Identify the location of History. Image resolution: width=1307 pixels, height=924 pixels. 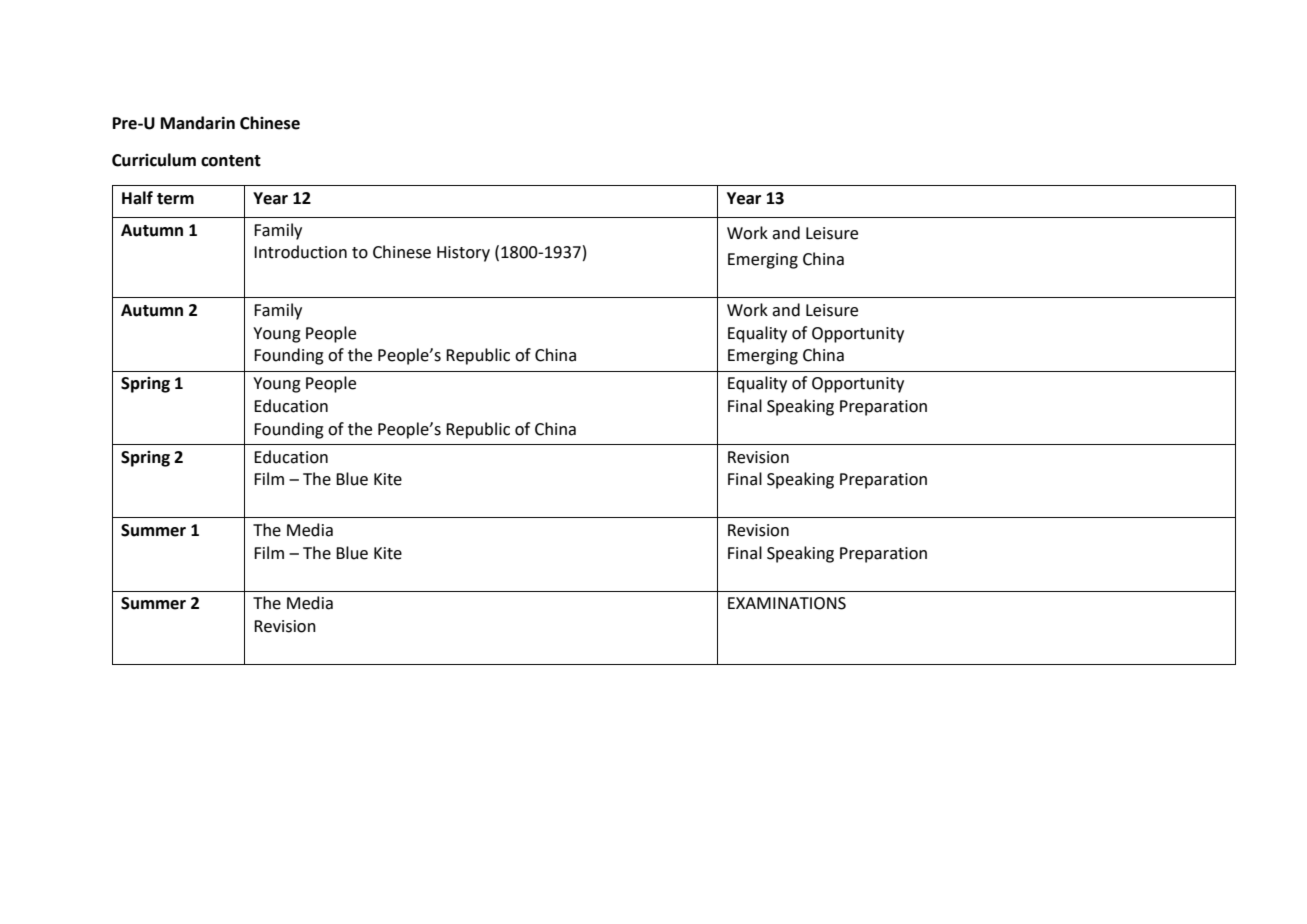
(463, 254).
